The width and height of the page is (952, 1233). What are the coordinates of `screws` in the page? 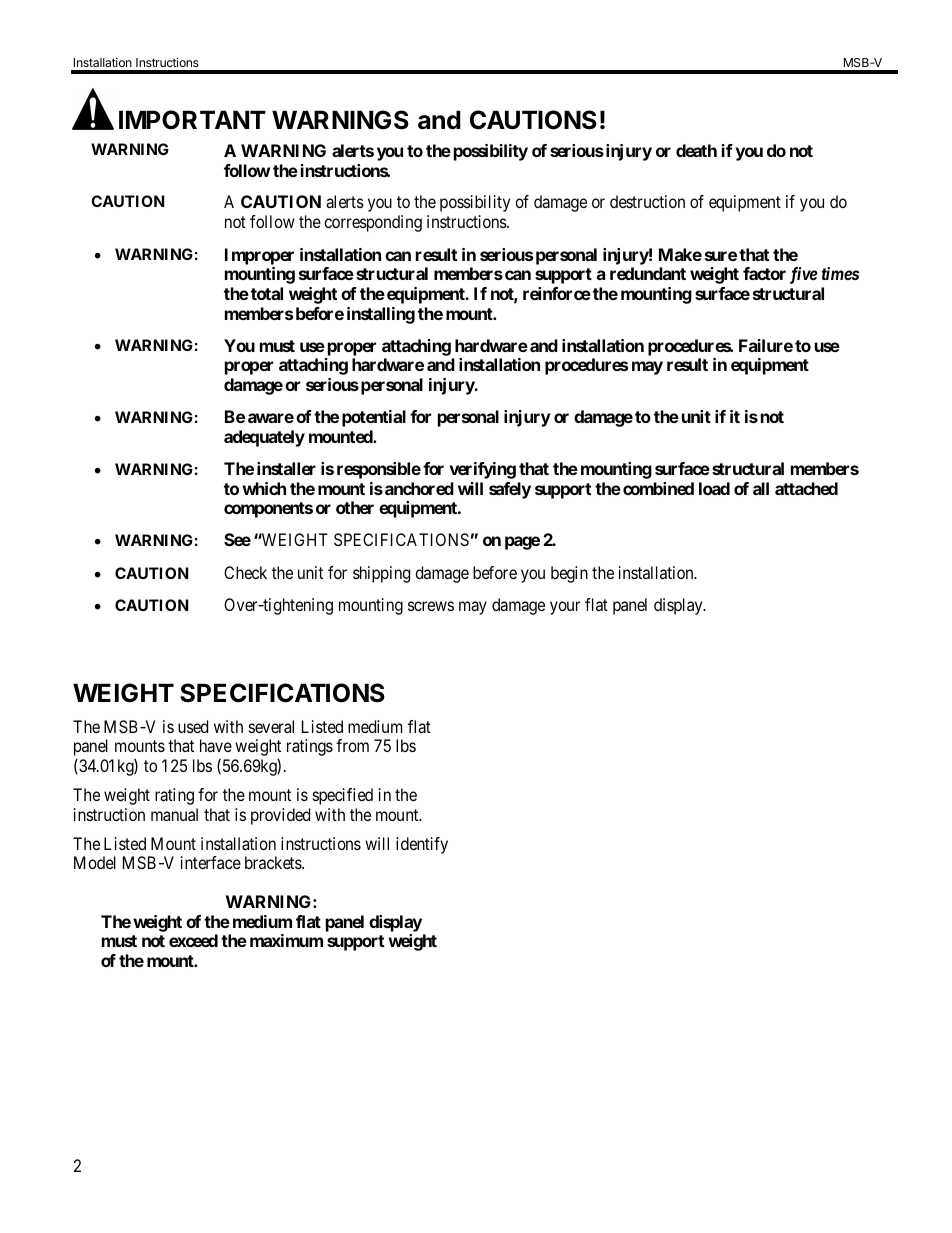 It's located at (431, 606).
